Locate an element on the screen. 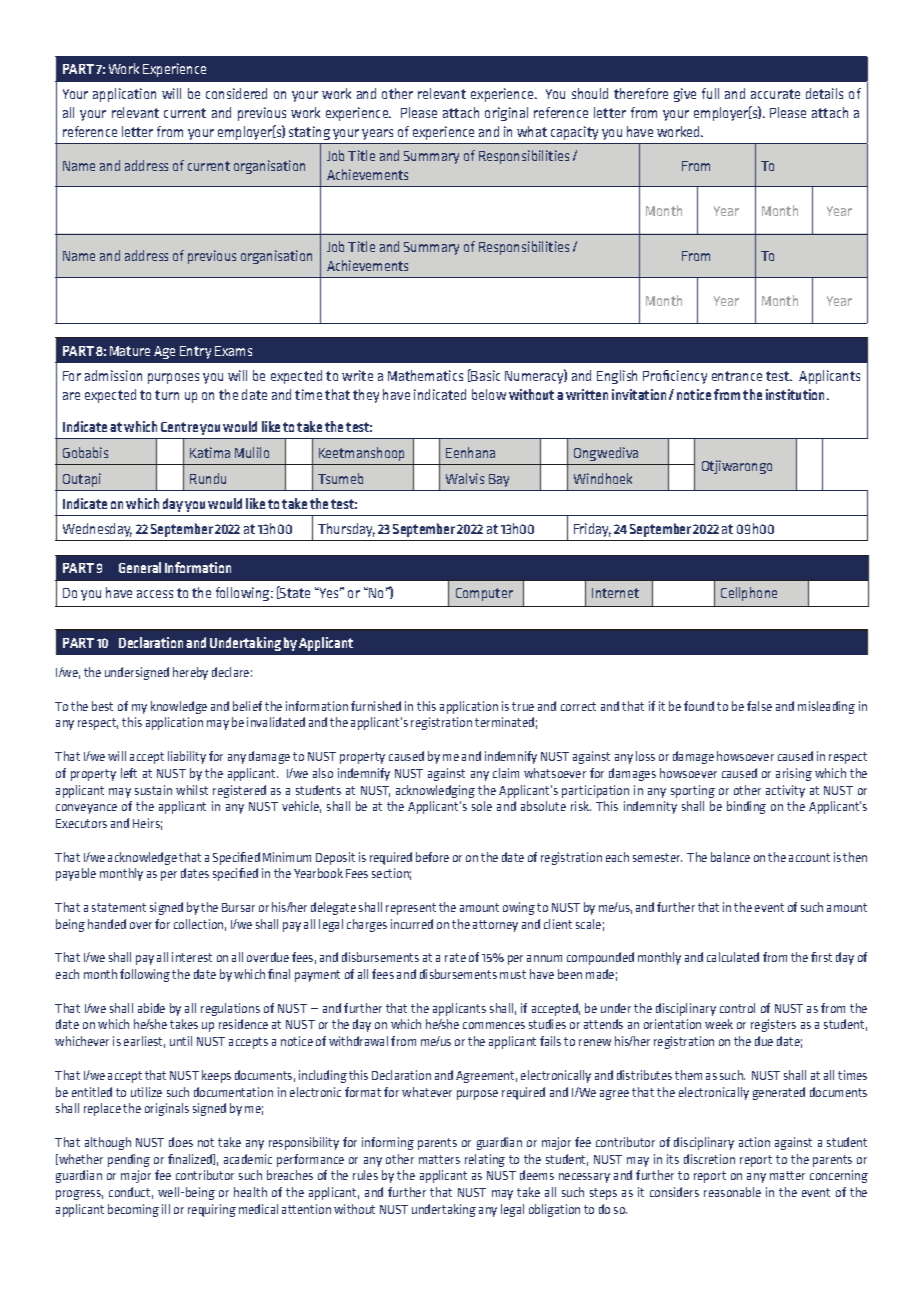 The image size is (924, 1308). entrance is located at coordinates (737, 376).
